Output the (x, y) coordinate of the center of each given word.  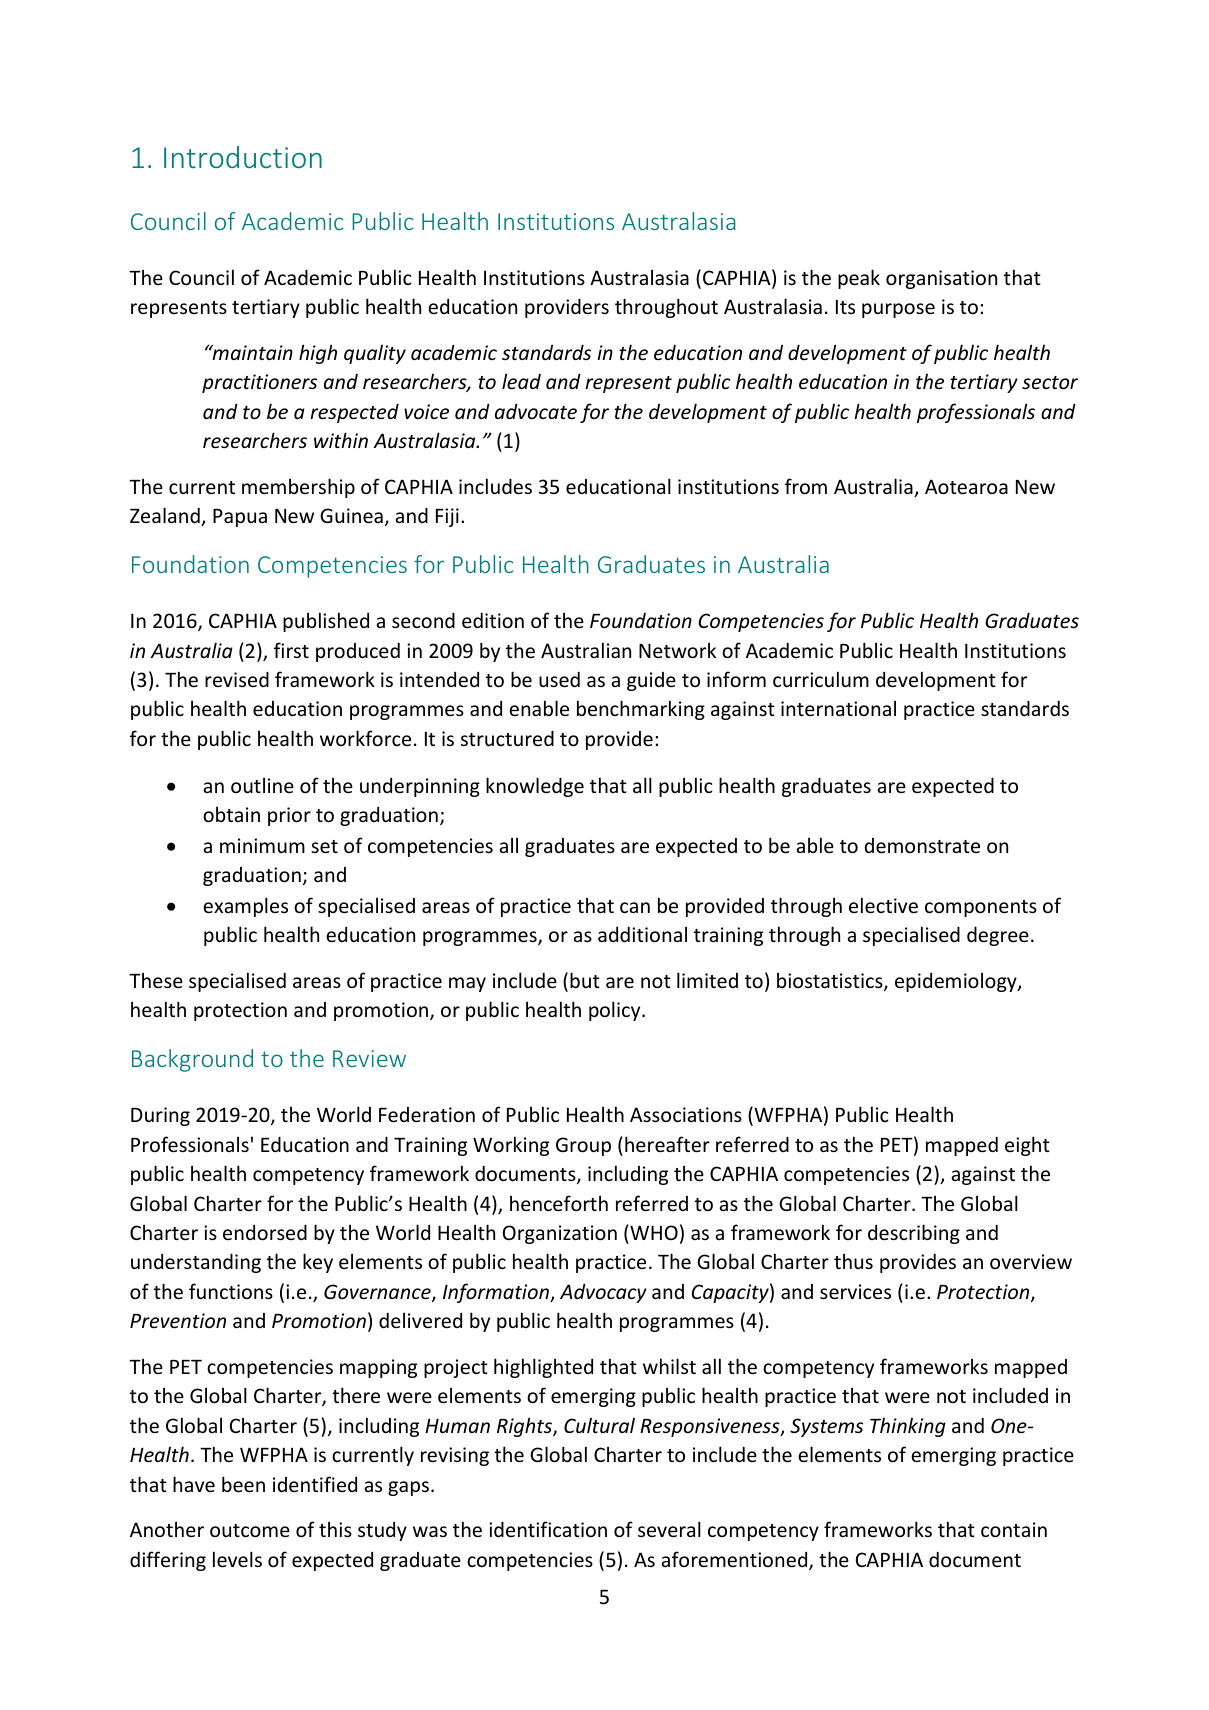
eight (1027, 1146)
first (291, 650)
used (559, 679)
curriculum (821, 679)
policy (616, 1011)
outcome (250, 1530)
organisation (941, 279)
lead (521, 381)
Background (192, 1060)
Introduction (243, 157)
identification (548, 1529)
